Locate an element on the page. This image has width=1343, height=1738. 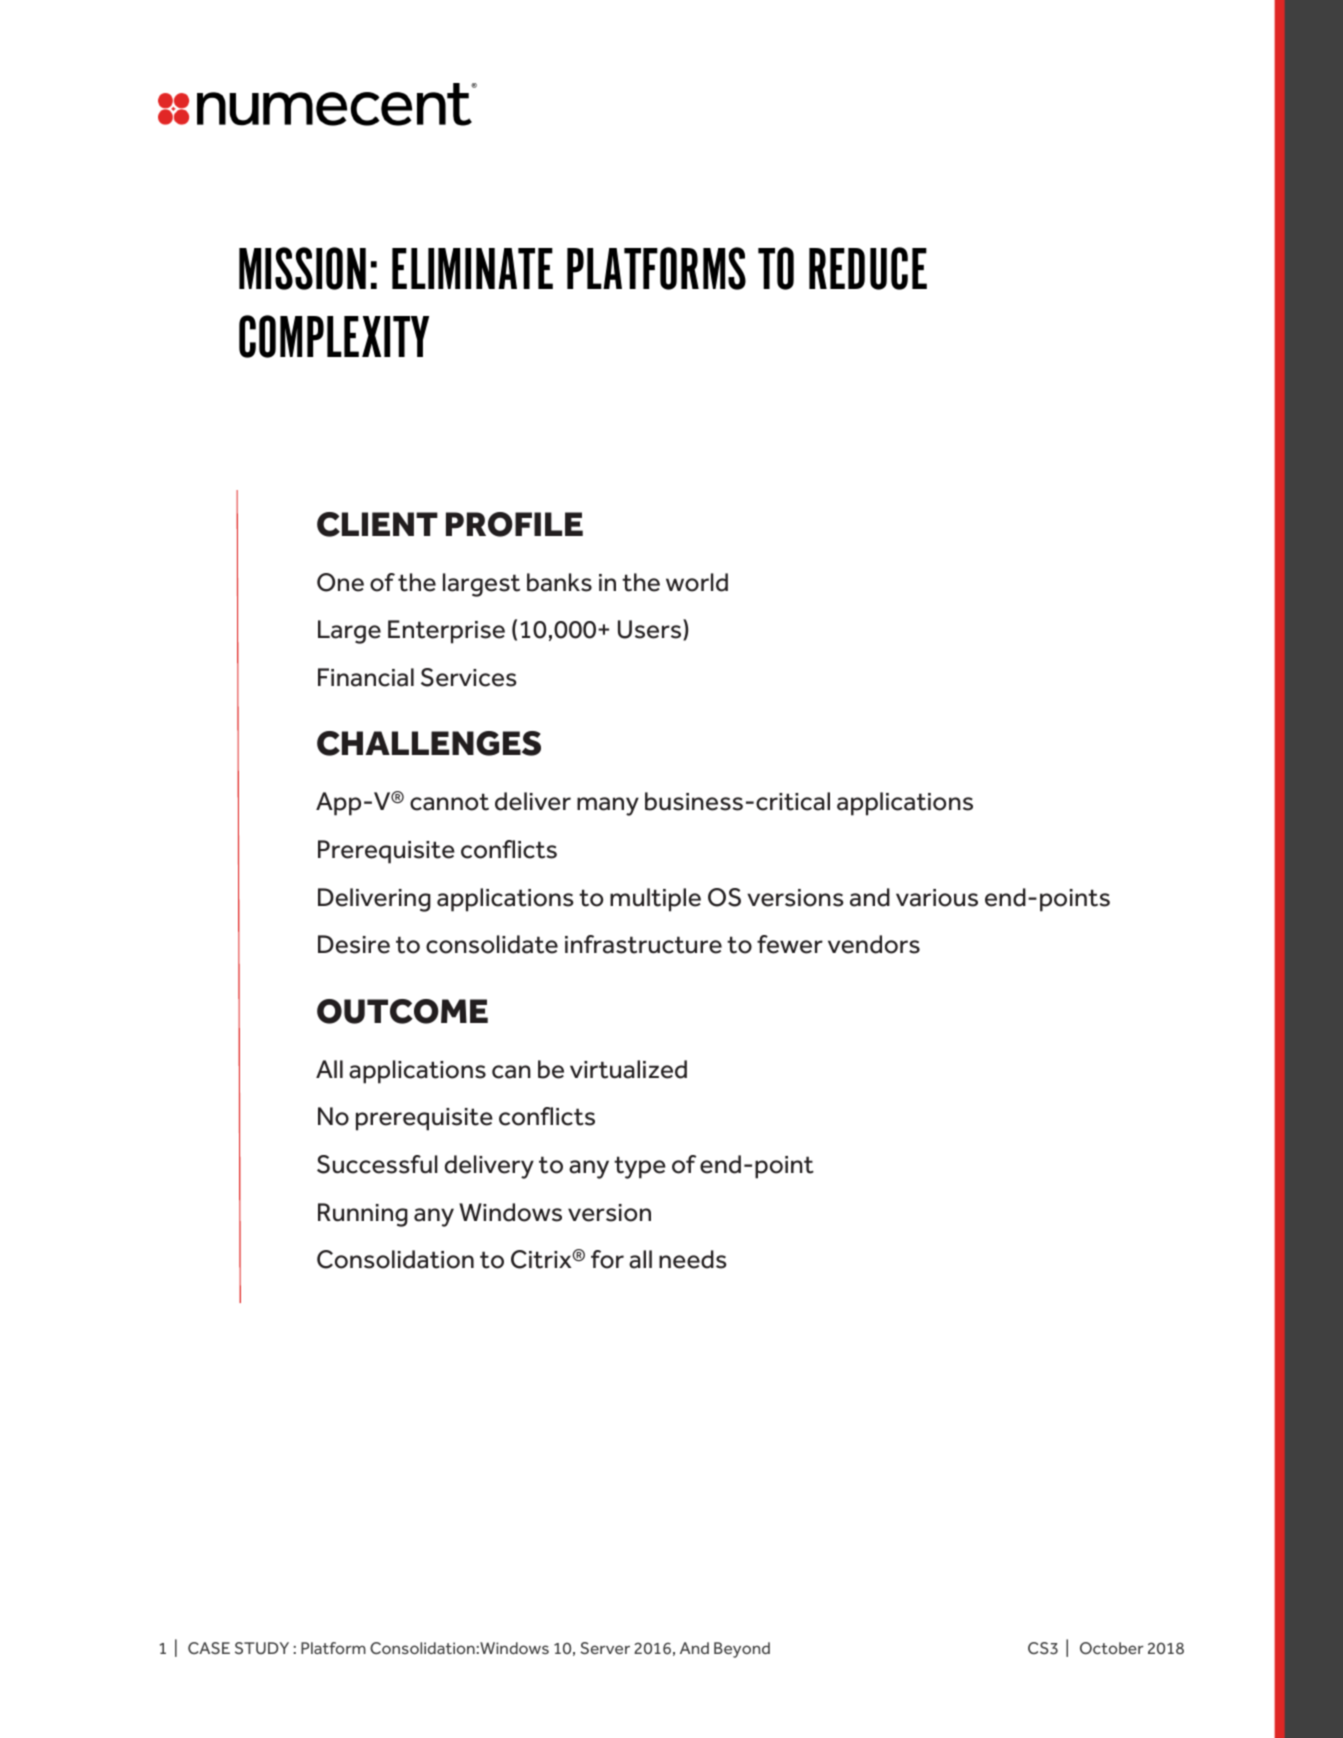
infrastructure is located at coordinates (643, 944).
